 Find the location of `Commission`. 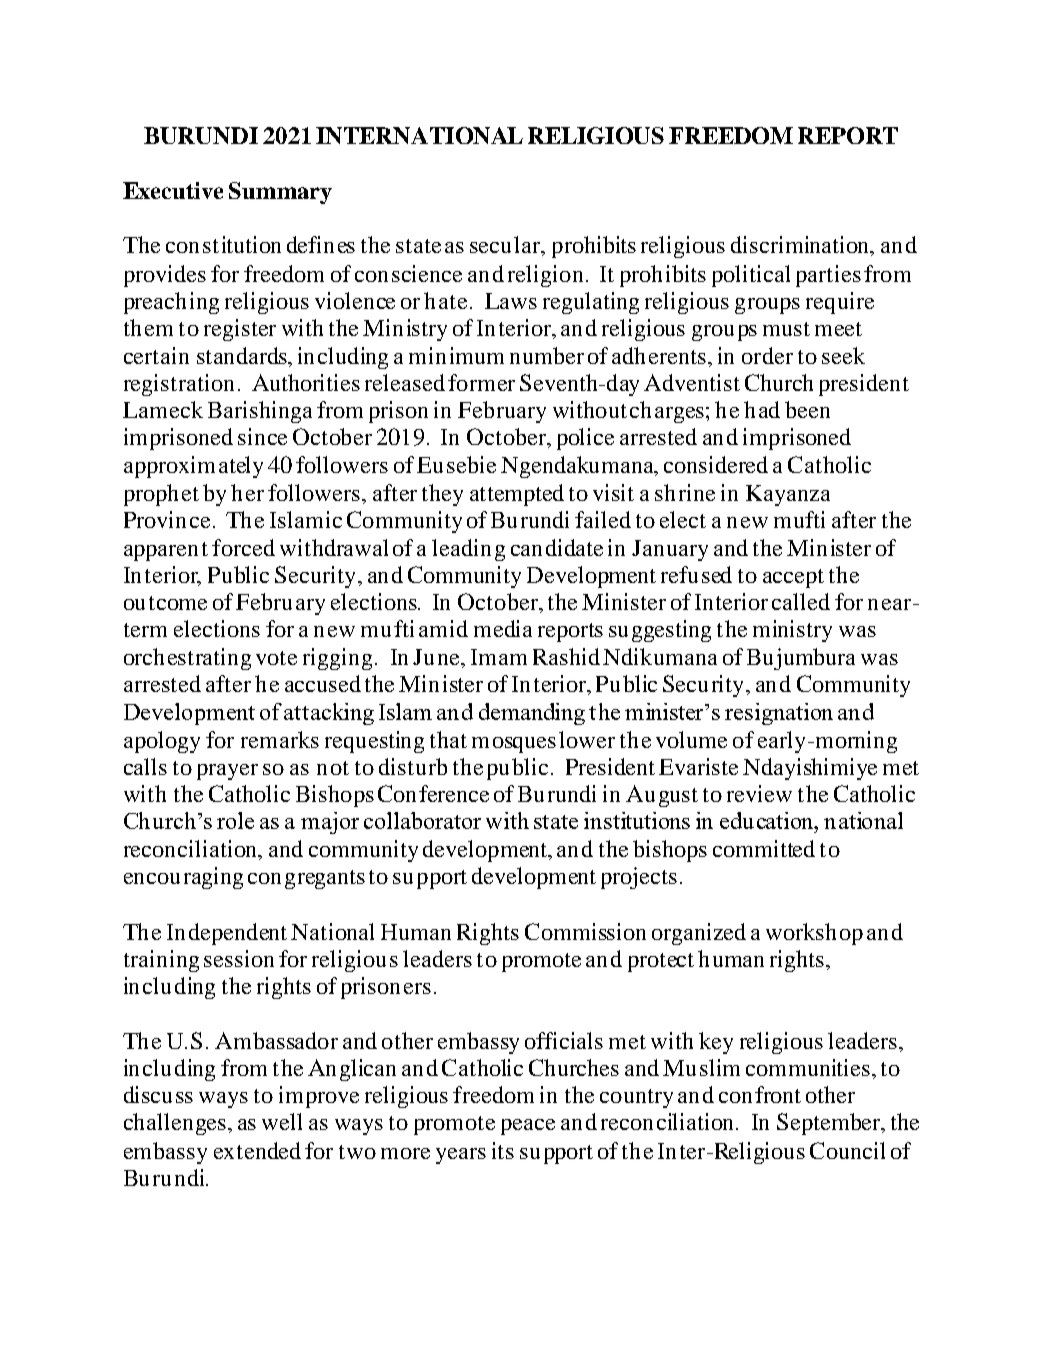

Commission is located at coordinates (585, 931).
